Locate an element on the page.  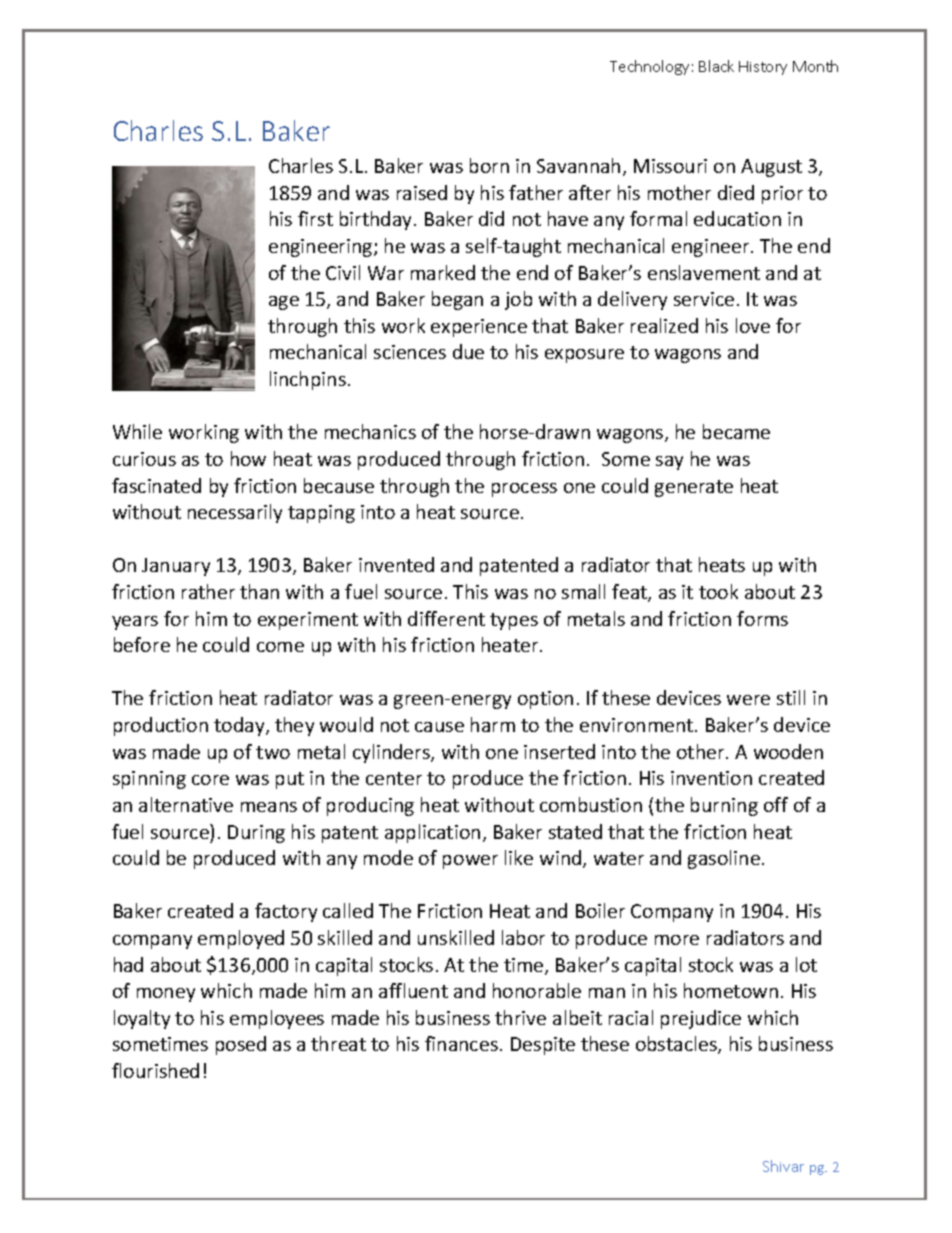
born is located at coordinates (489, 165).
